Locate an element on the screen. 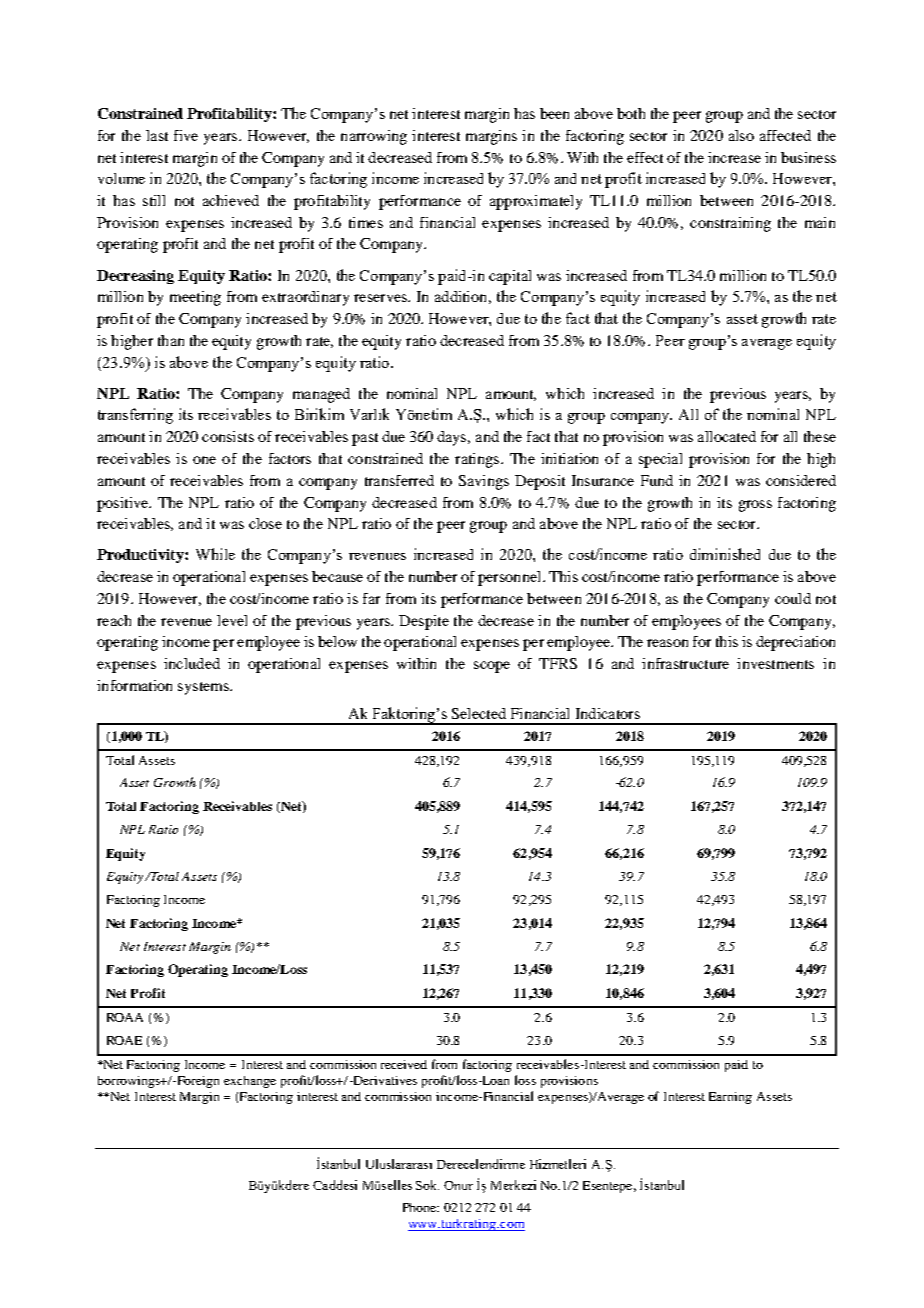 The height and width of the screenshot is (1308, 924). Earning is located at coordinates (730, 1098).
